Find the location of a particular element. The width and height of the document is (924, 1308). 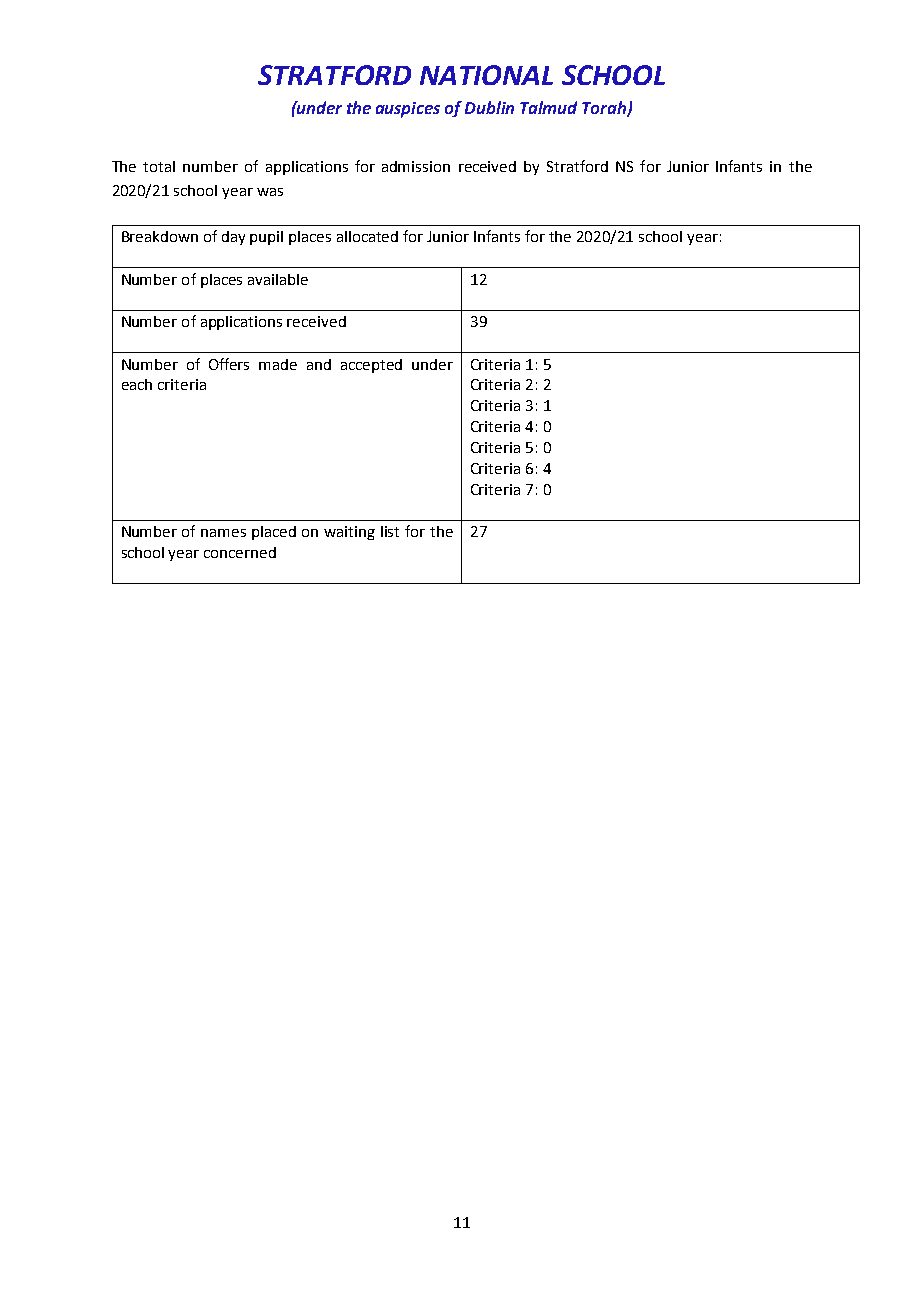

available is located at coordinates (278, 279).
